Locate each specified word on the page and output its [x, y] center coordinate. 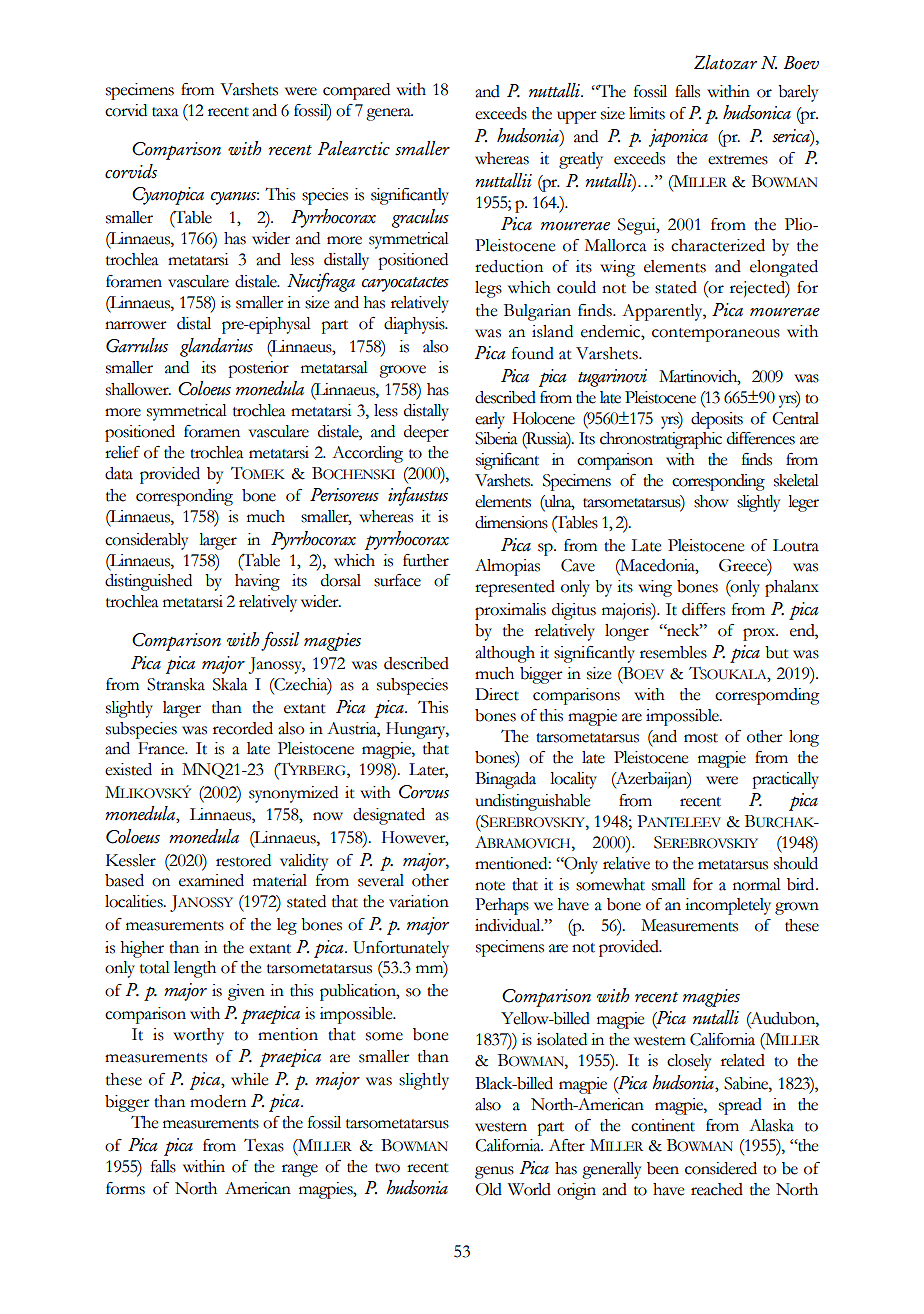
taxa [165, 112]
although [505, 654]
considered [721, 1168]
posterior [258, 369]
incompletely [728, 906]
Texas [264, 1145]
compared [356, 91]
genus [494, 1172]
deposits [717, 420]
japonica [678, 138]
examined [211, 880]
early [490, 420]
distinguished [148, 582]
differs [703, 609]
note [490, 886]
